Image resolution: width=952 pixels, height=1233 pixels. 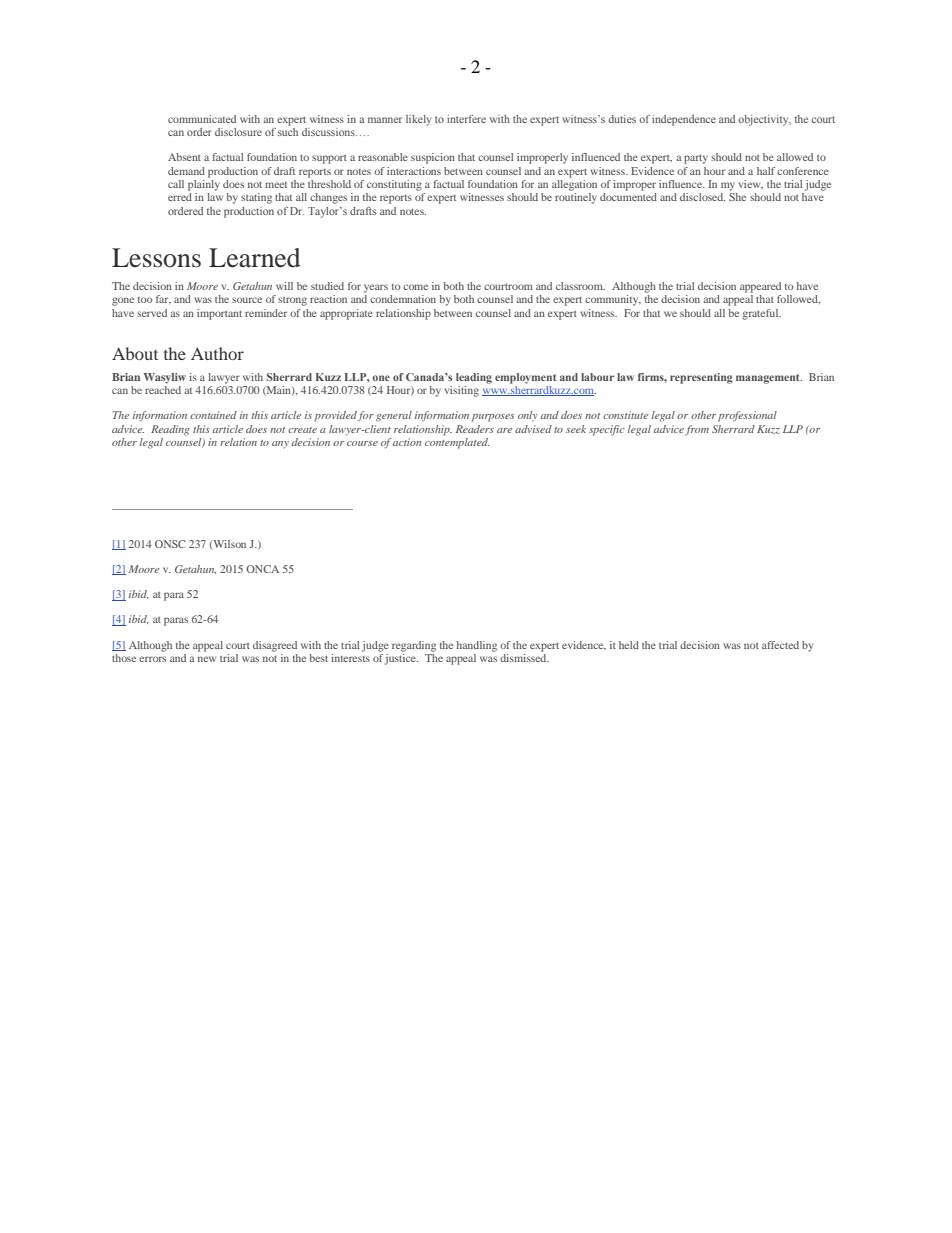 What do you see at coordinates (466, 119) in the screenshot?
I see `interfere` at bounding box center [466, 119].
